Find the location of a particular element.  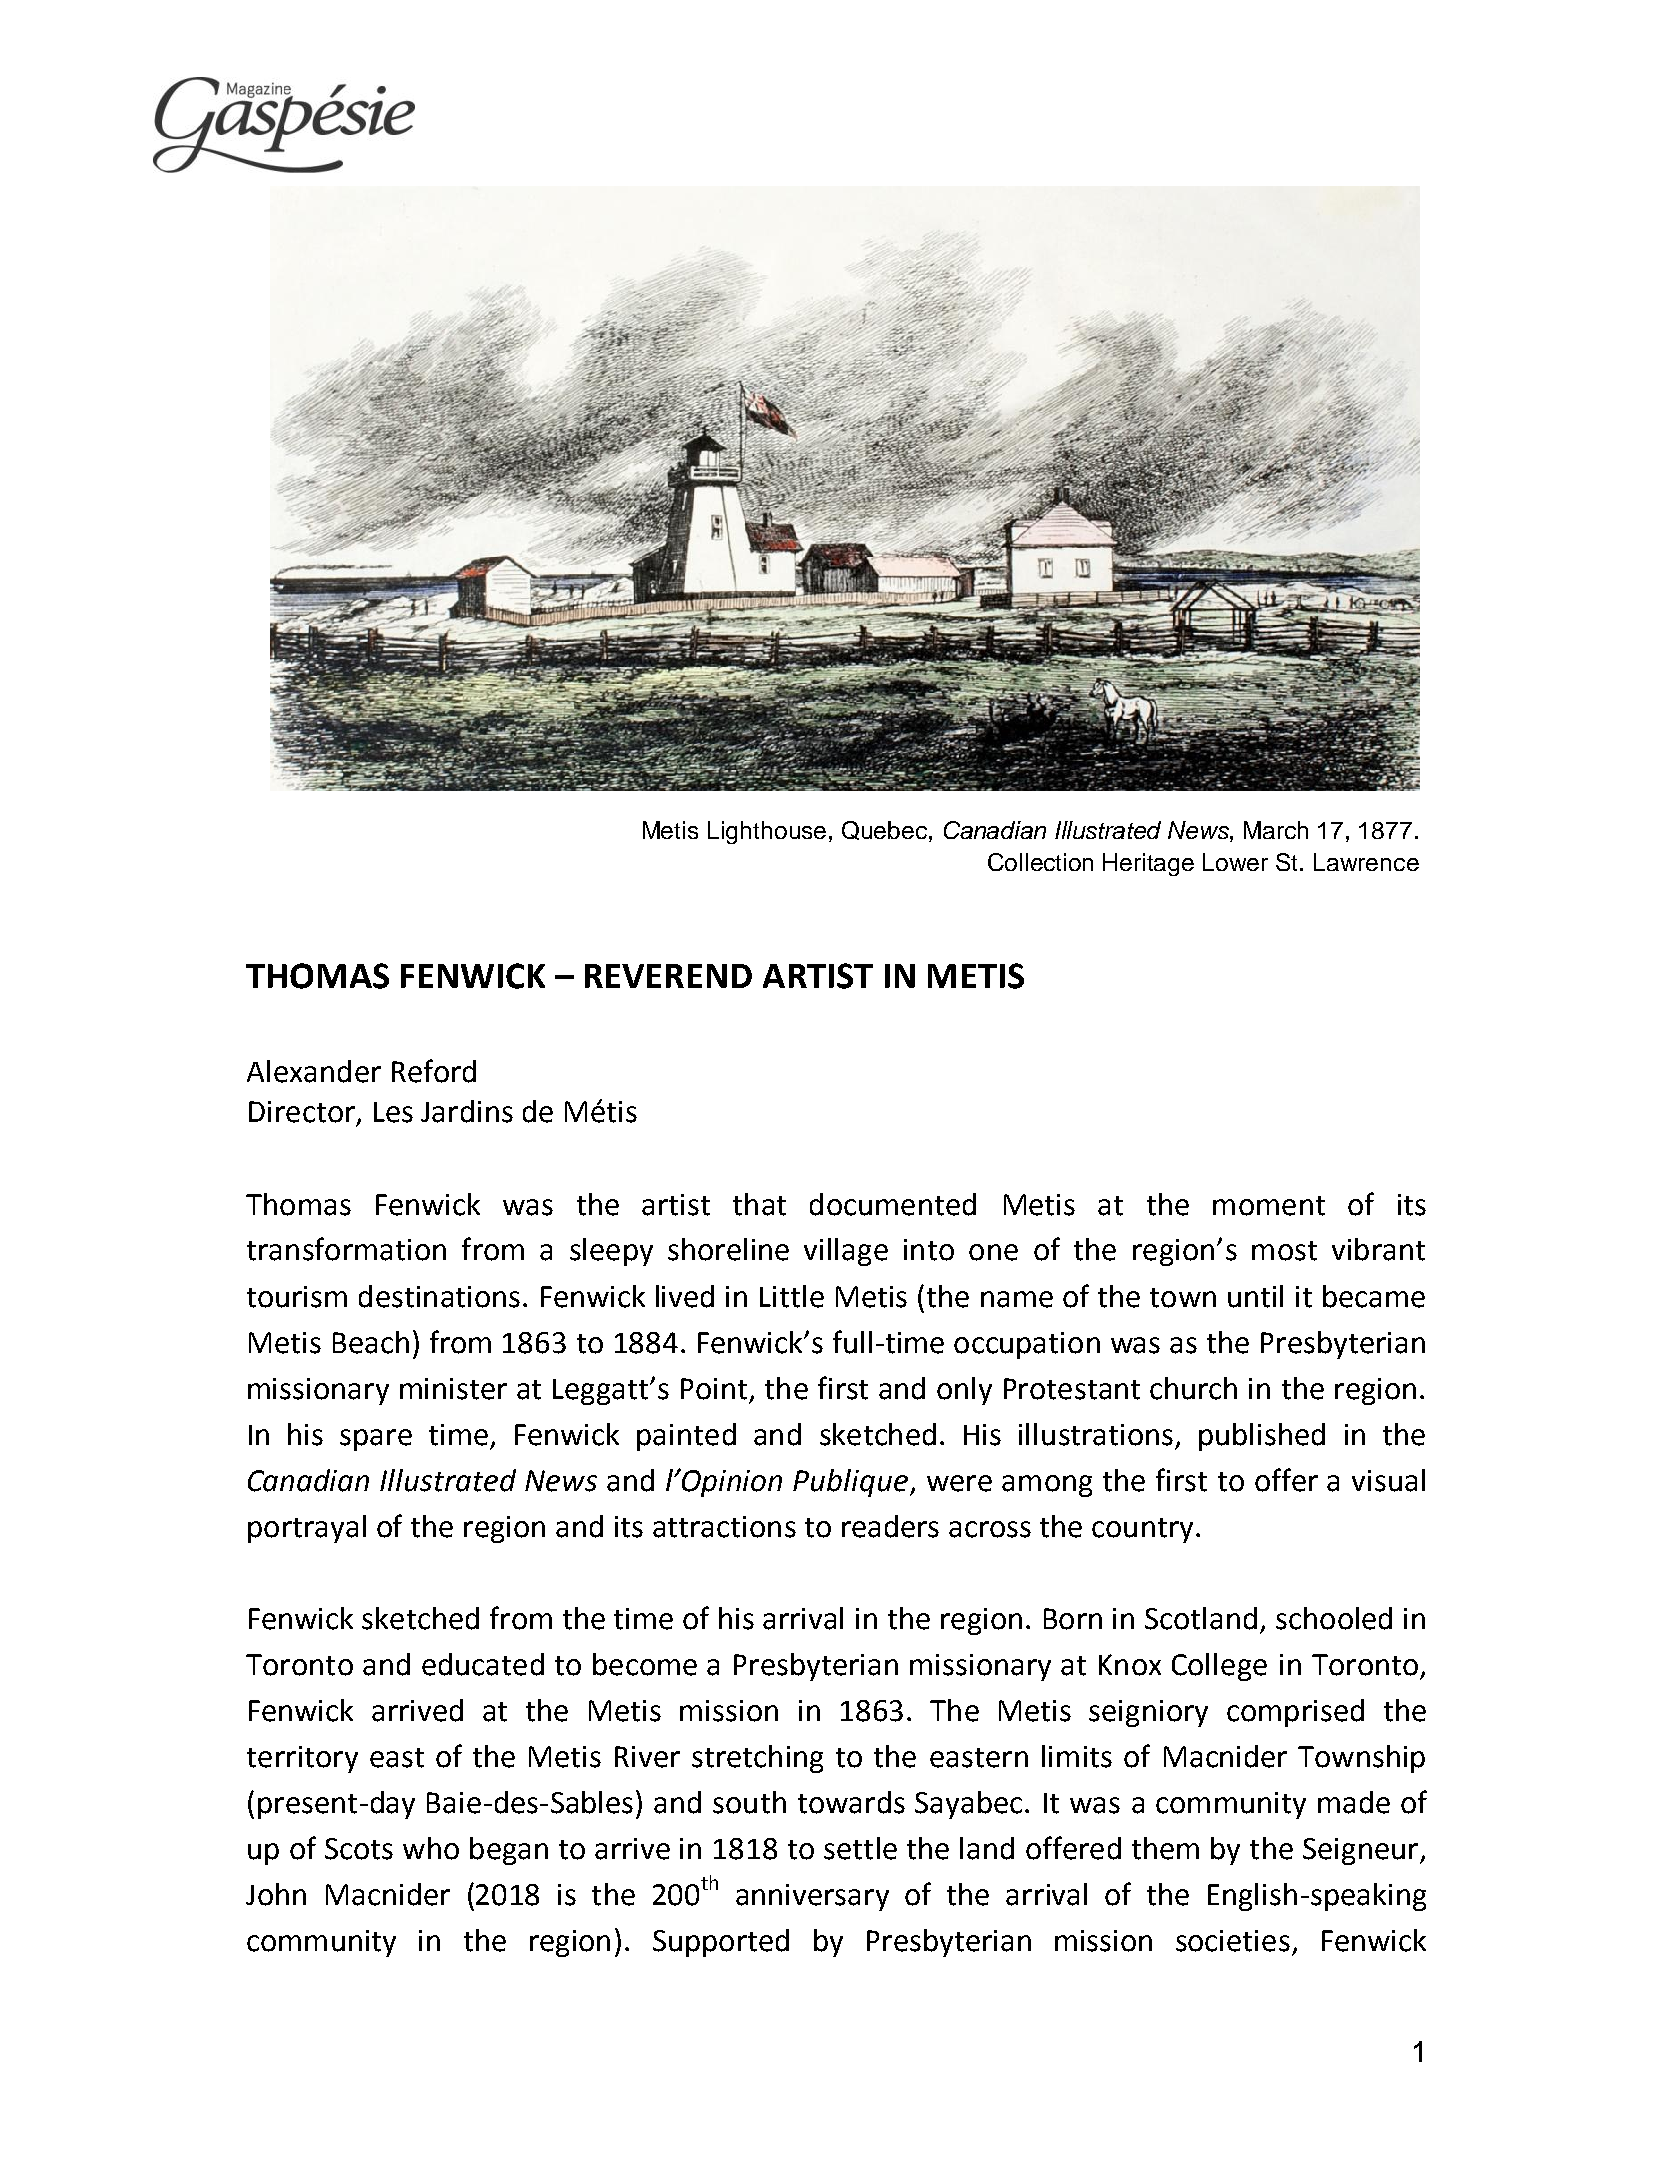

REVEREND is located at coordinates (668, 976).
